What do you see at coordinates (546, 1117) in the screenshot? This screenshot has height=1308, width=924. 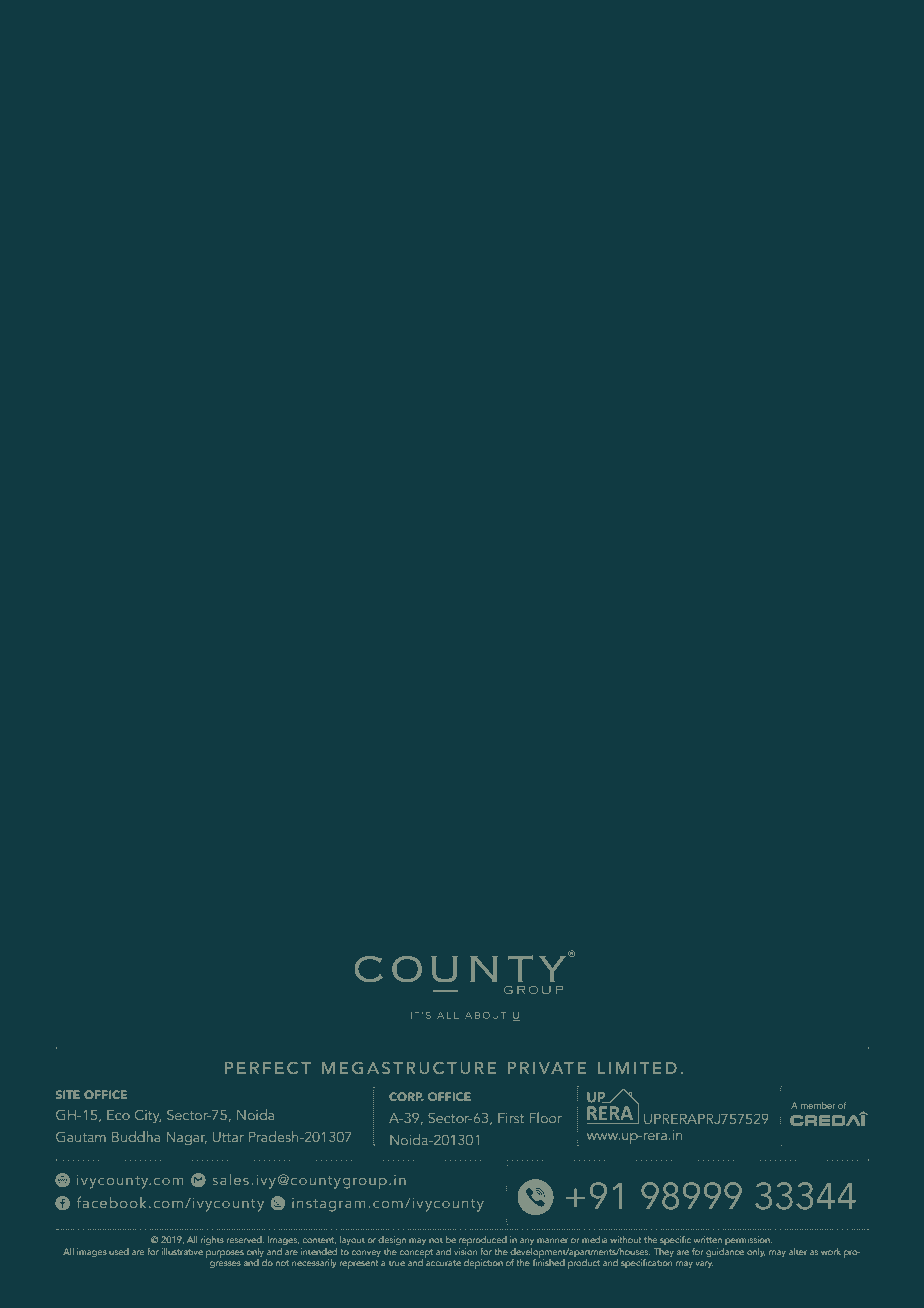 I see `Floor` at bounding box center [546, 1117].
